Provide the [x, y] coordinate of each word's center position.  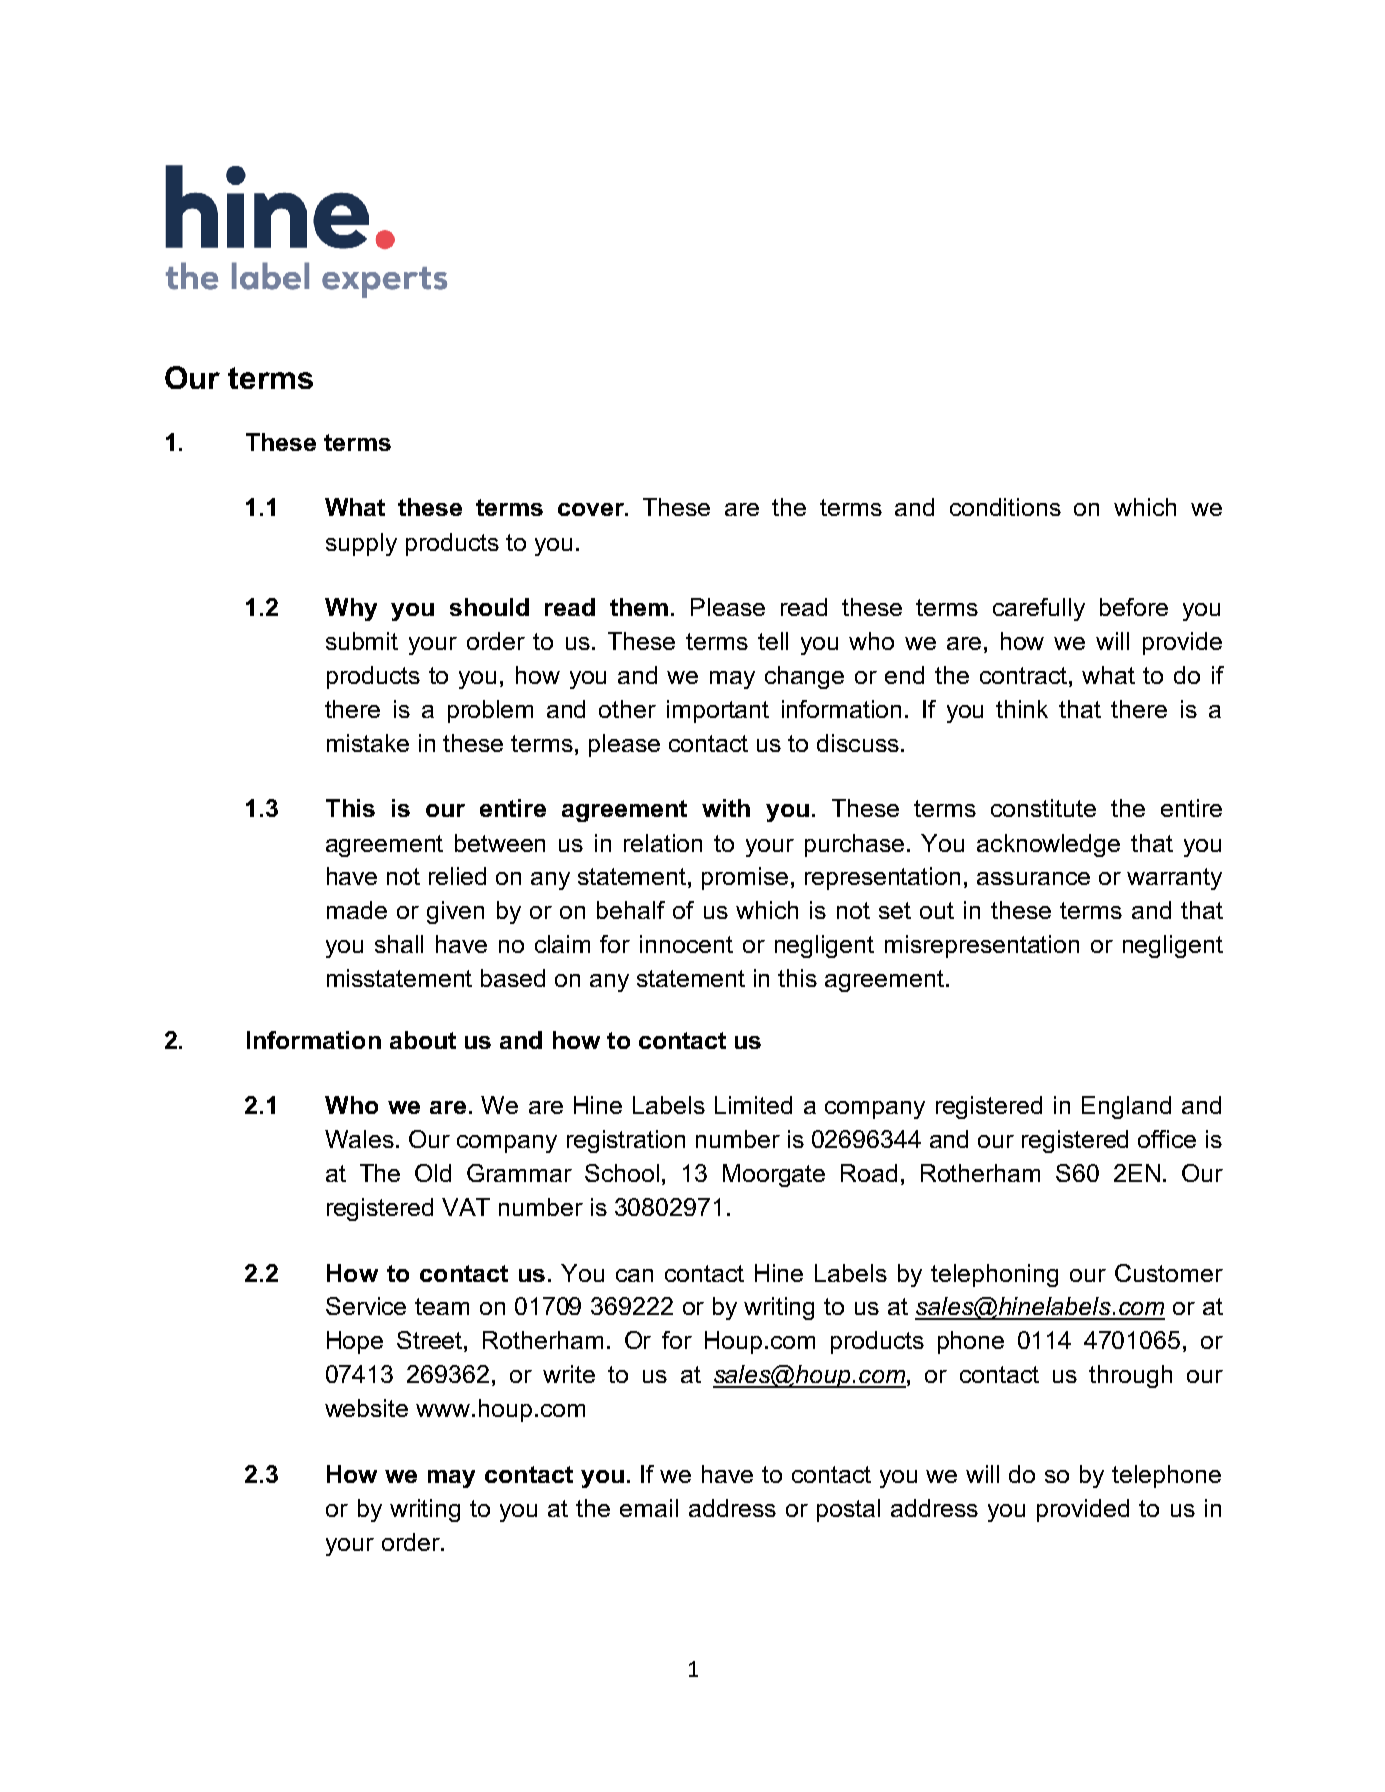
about [423, 1040]
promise [745, 878]
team [442, 1306]
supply [361, 544]
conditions [1005, 507]
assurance [1033, 878]
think [1022, 709]
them [639, 607]
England [1126, 1107]
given [455, 912]
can [634, 1275]
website [366, 1408]
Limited [753, 1105]
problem [490, 711]
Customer [1169, 1273]
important [718, 711]
